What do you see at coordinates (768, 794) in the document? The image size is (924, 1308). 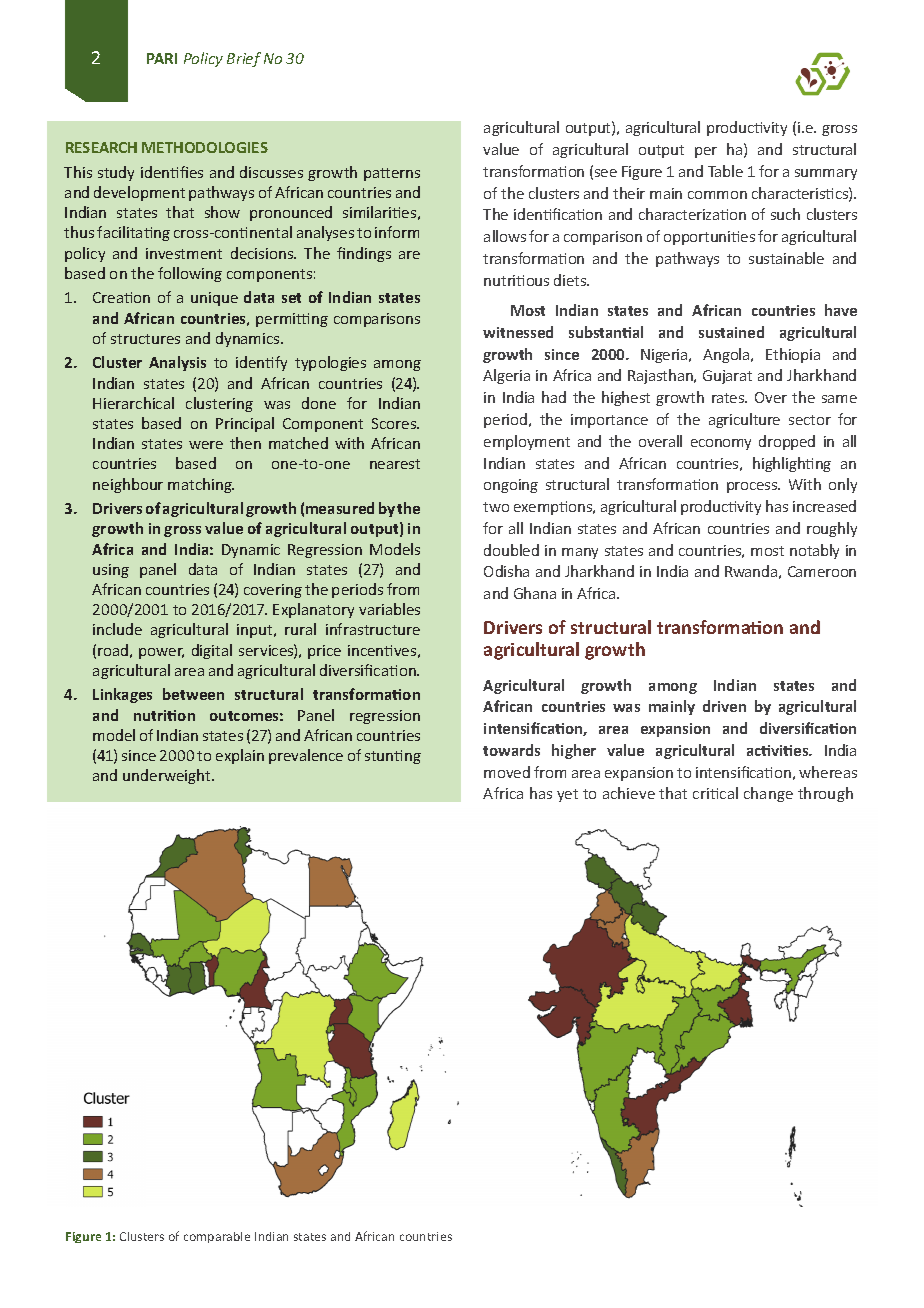 I see `change` at bounding box center [768, 794].
